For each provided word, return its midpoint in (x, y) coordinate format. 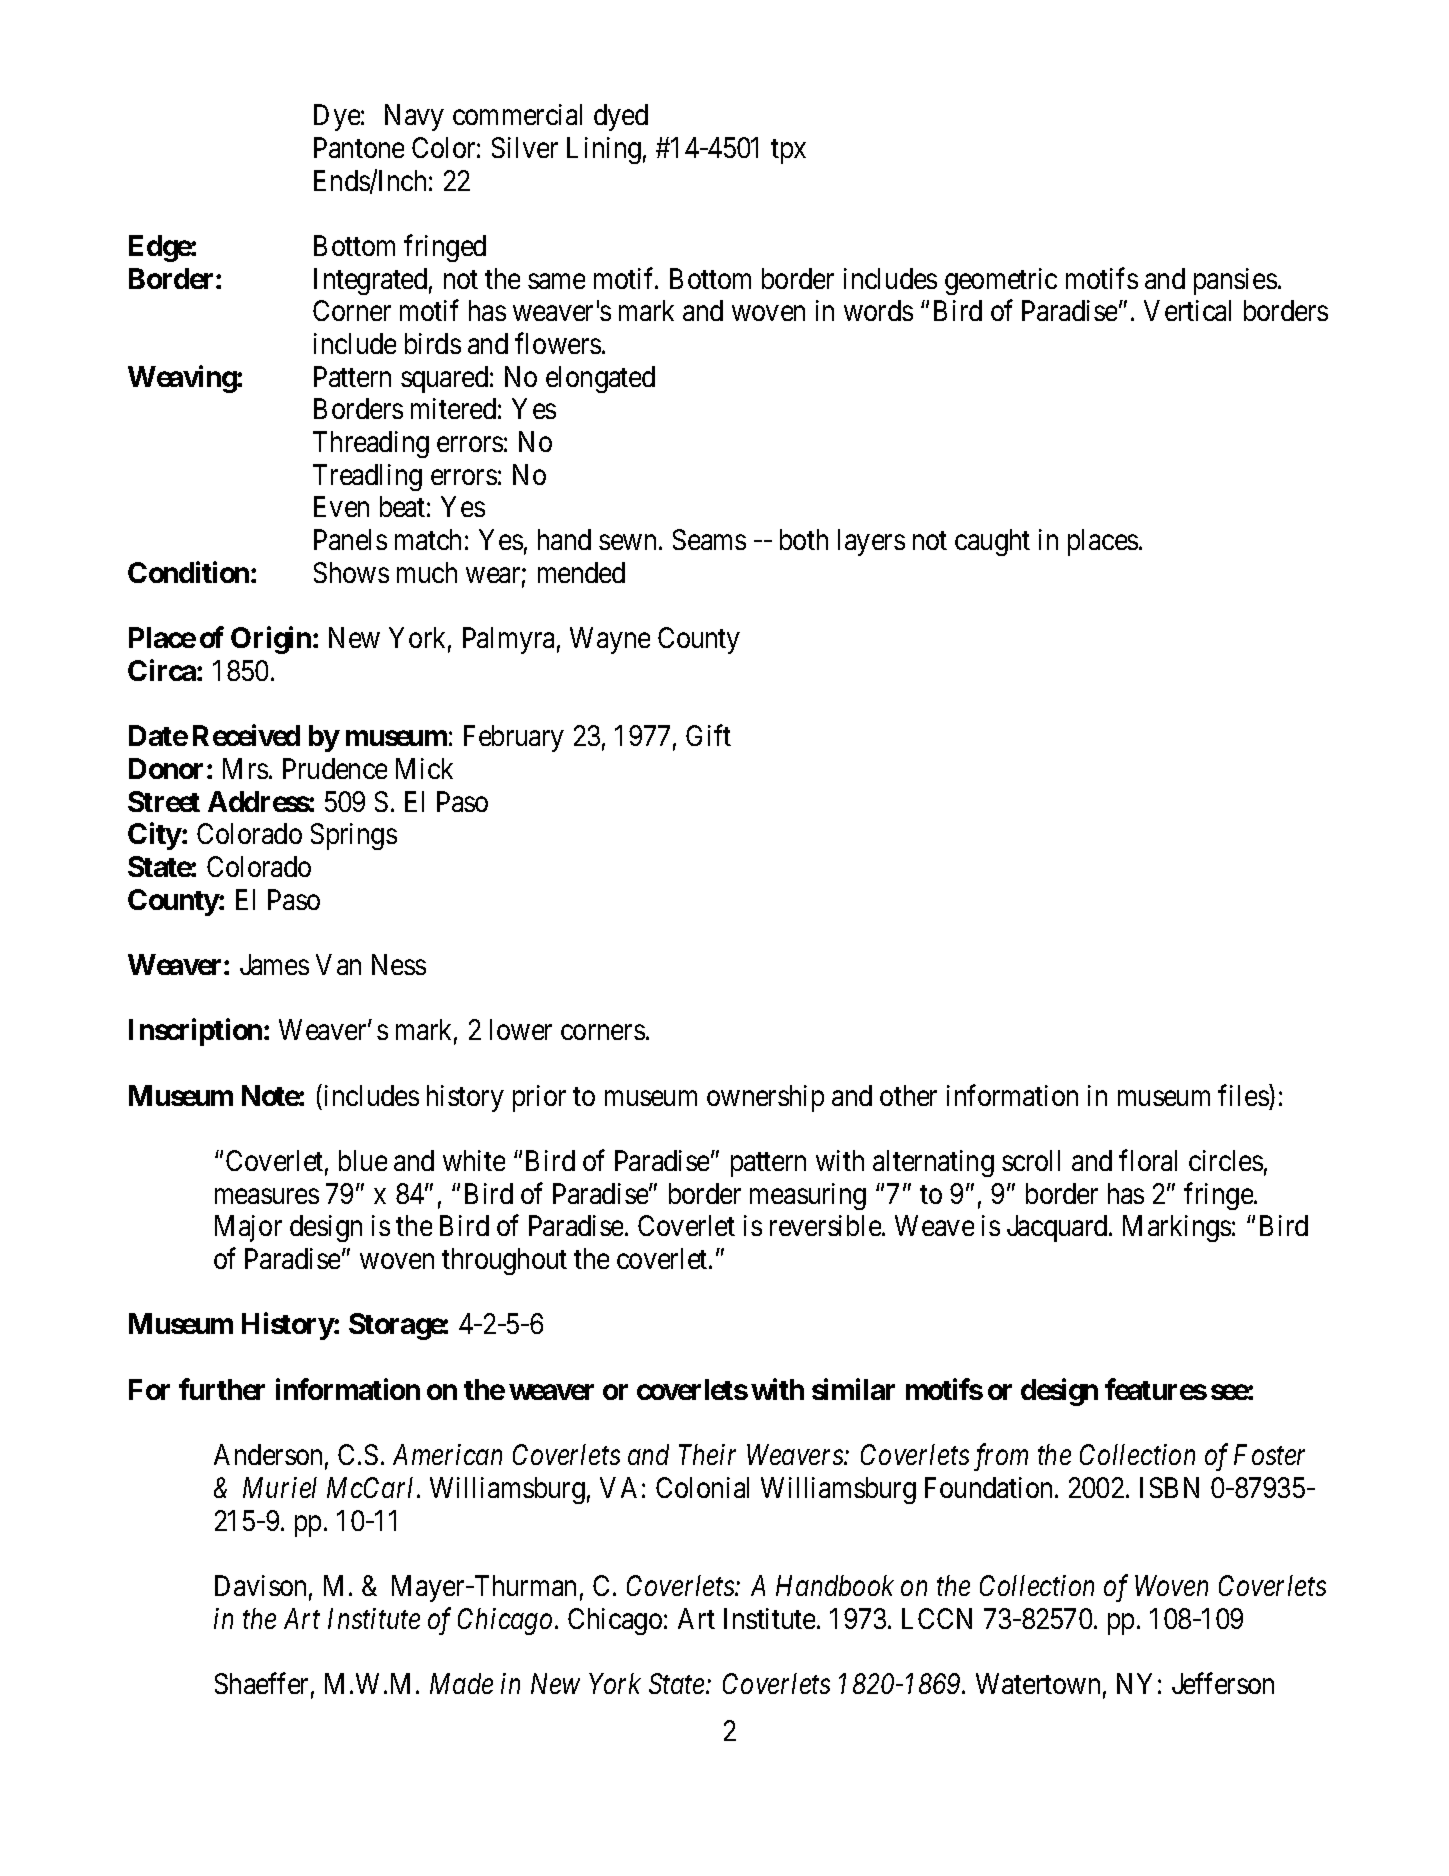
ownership (765, 1098)
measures (267, 1196)
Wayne (610, 640)
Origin (271, 640)
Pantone (359, 147)
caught (992, 542)
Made (461, 1683)
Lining (604, 150)
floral (1148, 1160)
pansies (1235, 281)
